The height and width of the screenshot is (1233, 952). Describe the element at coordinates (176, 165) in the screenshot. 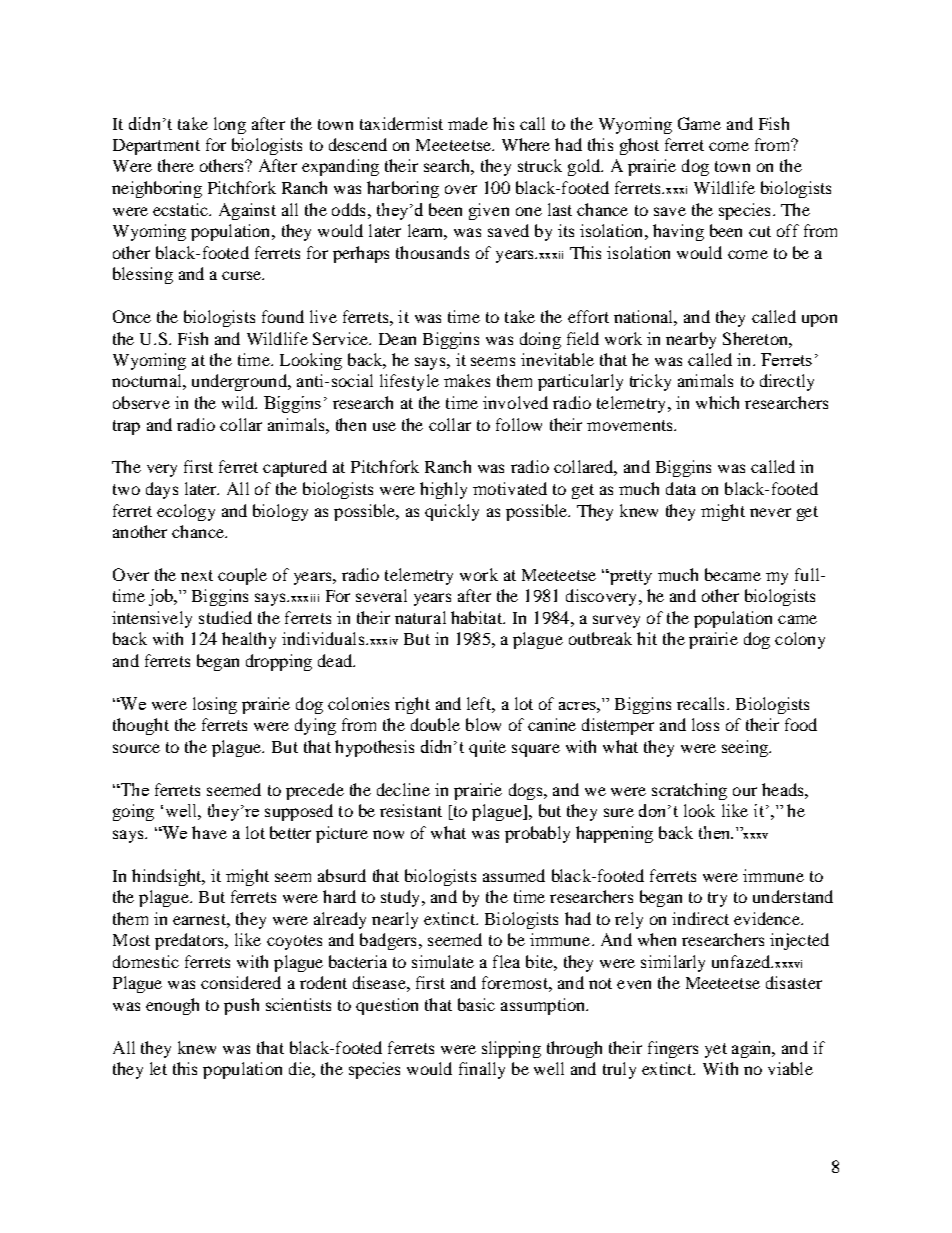

I see `there` at that location.
